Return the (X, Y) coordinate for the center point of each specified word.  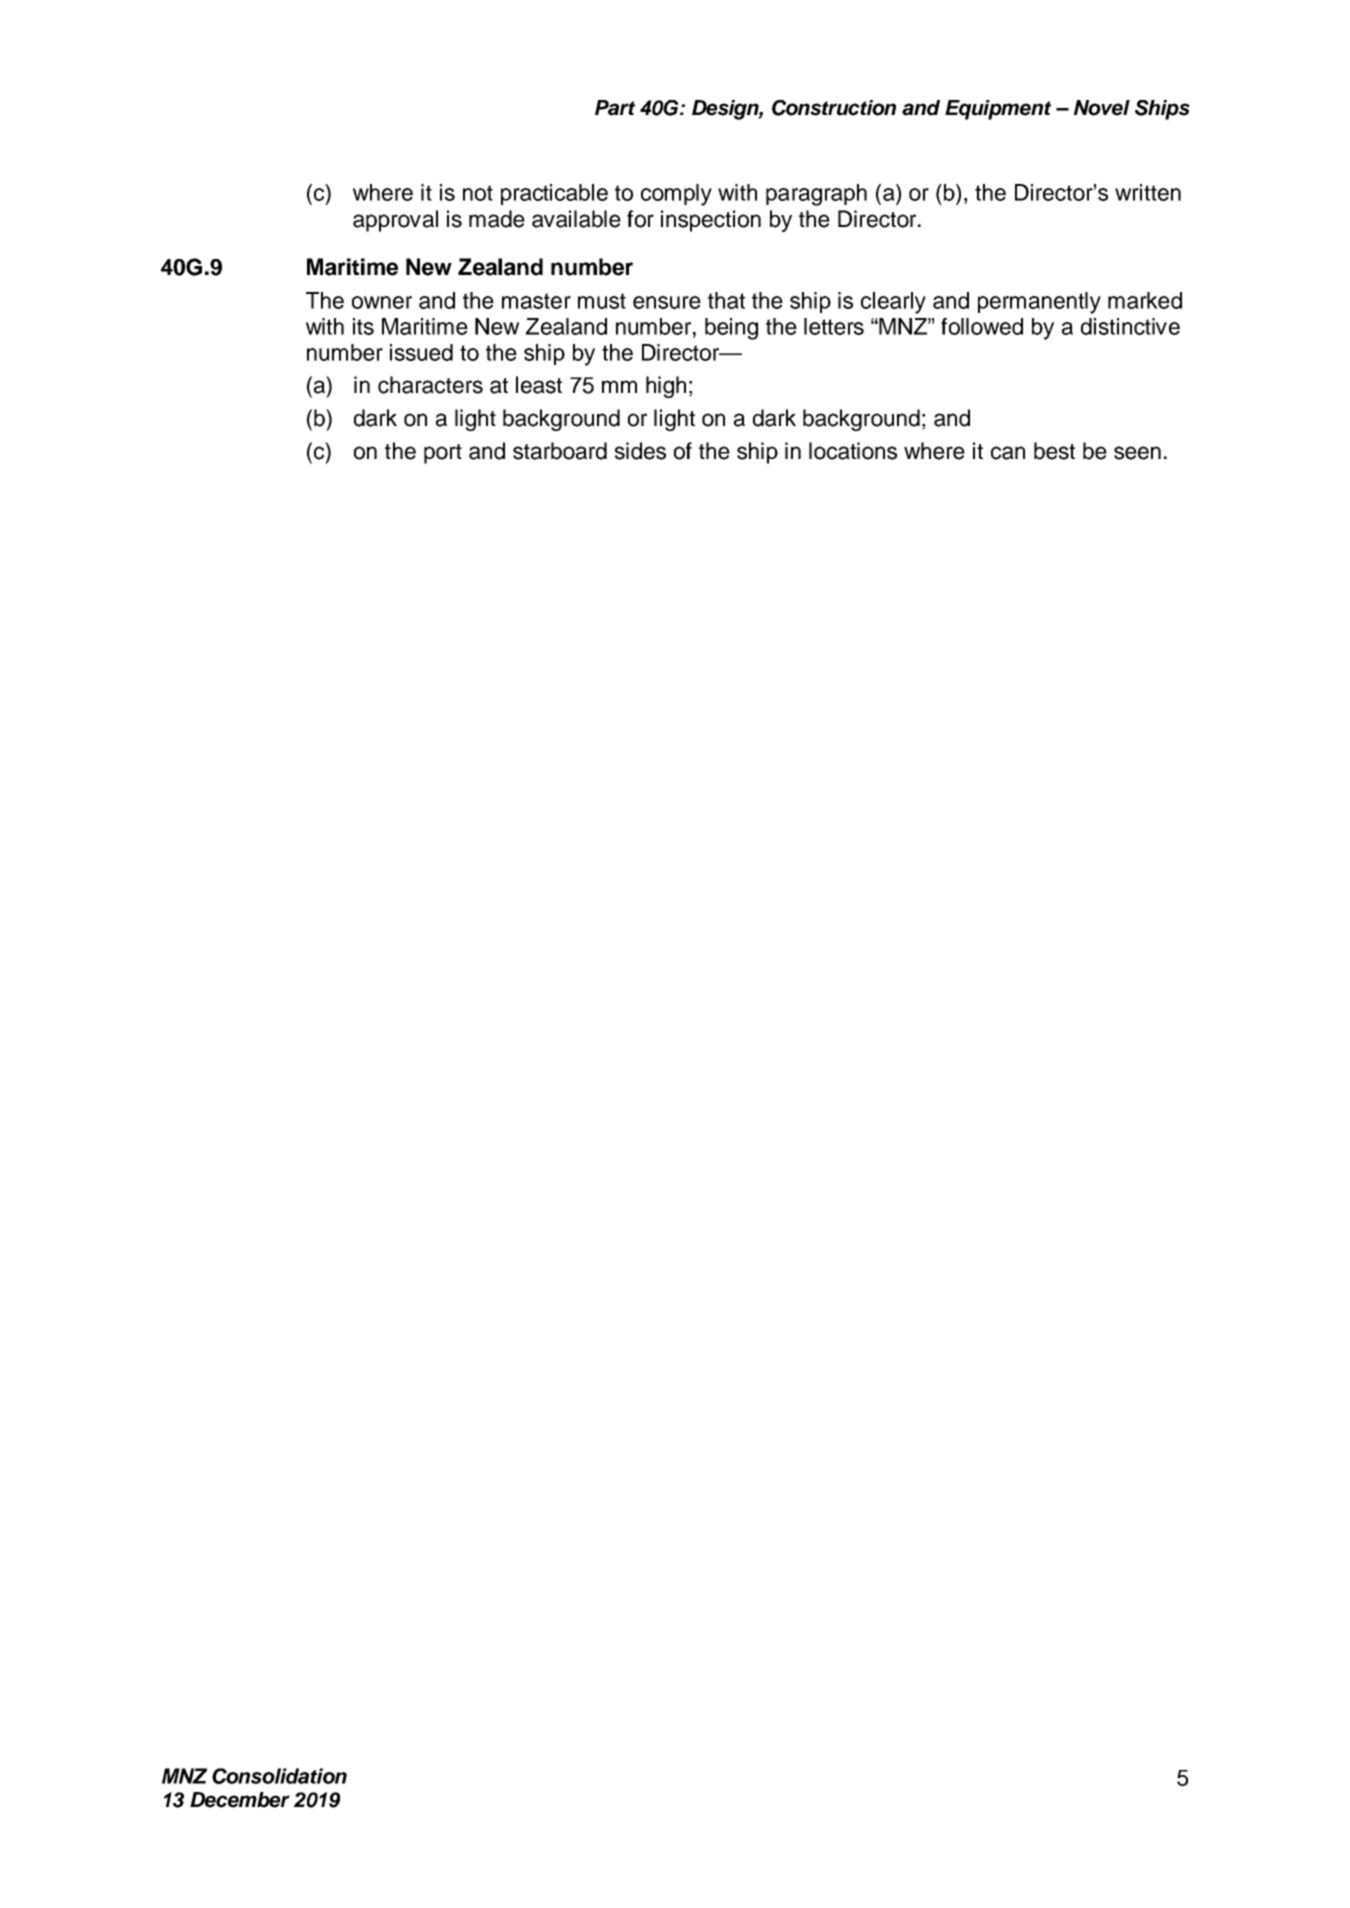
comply (676, 195)
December (240, 1800)
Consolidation (279, 1776)
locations (853, 451)
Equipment (998, 110)
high (666, 387)
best (1054, 451)
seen (1137, 453)
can (1008, 453)
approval (395, 221)
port (443, 454)
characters (430, 385)
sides (640, 451)
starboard (560, 451)
